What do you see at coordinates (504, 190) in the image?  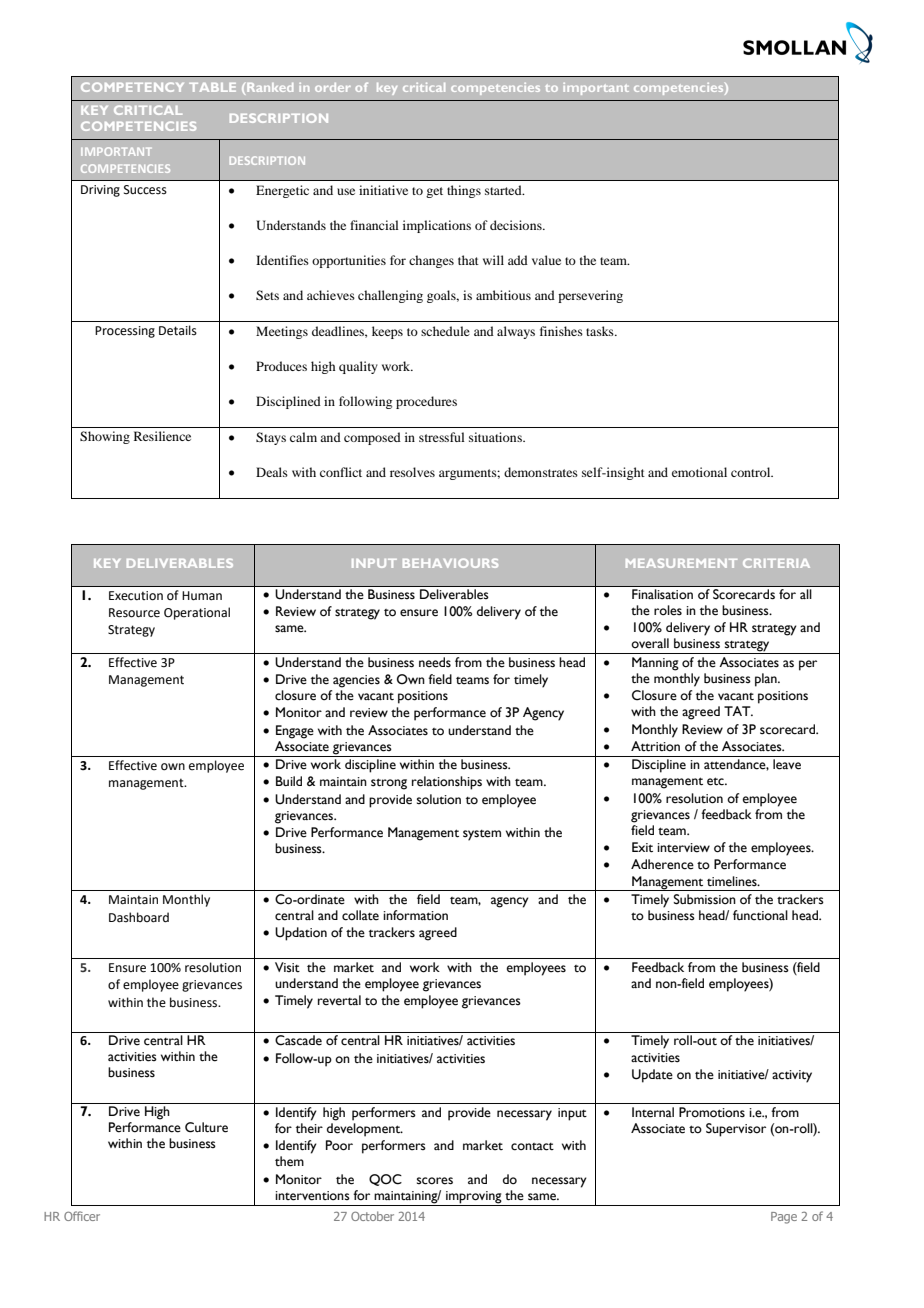 I see `started` at bounding box center [504, 190].
